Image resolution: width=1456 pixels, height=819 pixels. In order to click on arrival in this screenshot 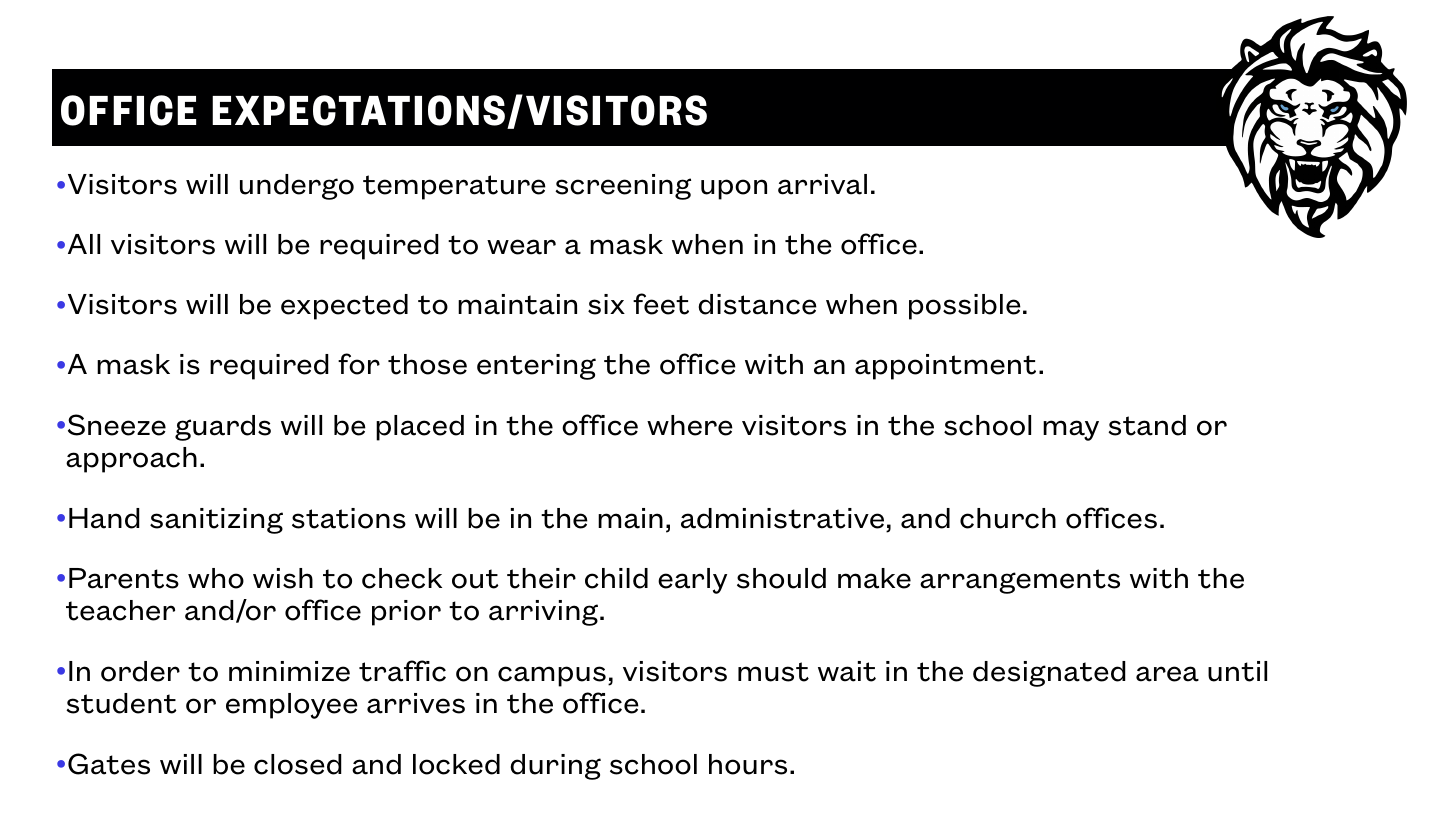, I will do `click(822, 184)`.
